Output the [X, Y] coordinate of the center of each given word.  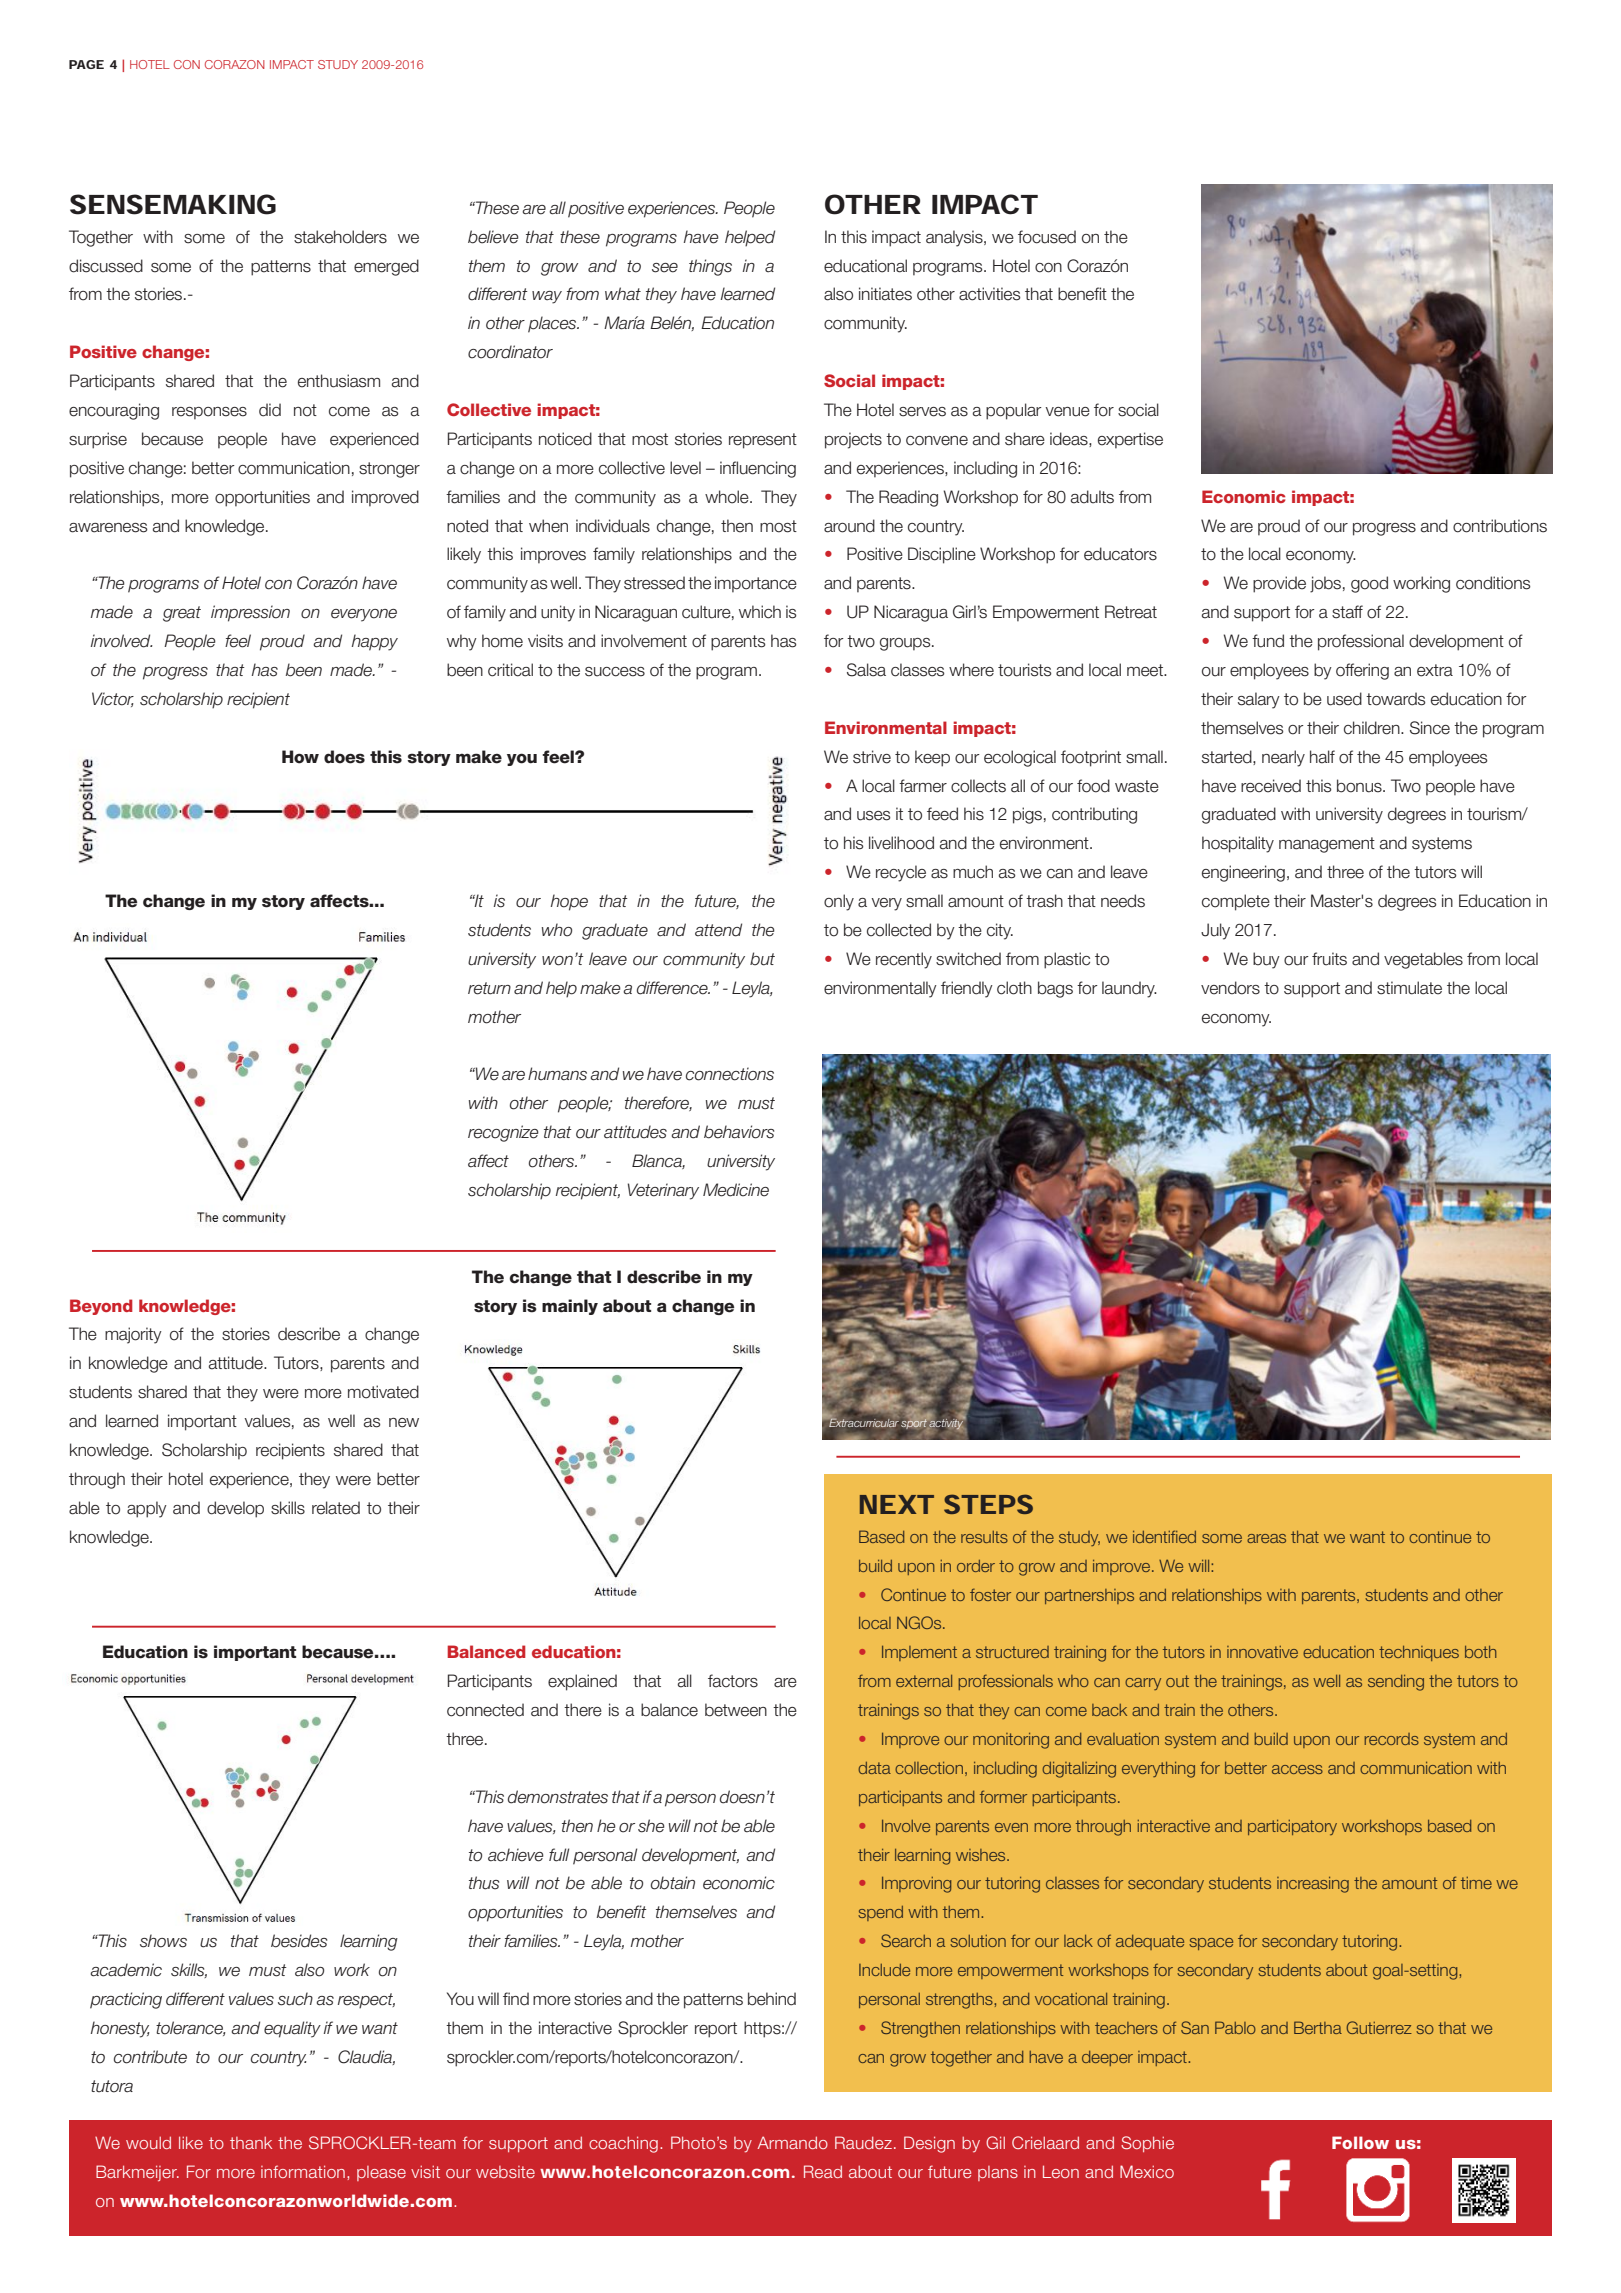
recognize [503, 1133]
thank [251, 2143]
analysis [955, 238]
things [710, 267]
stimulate [1409, 988]
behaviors [739, 1132]
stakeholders [340, 237]
